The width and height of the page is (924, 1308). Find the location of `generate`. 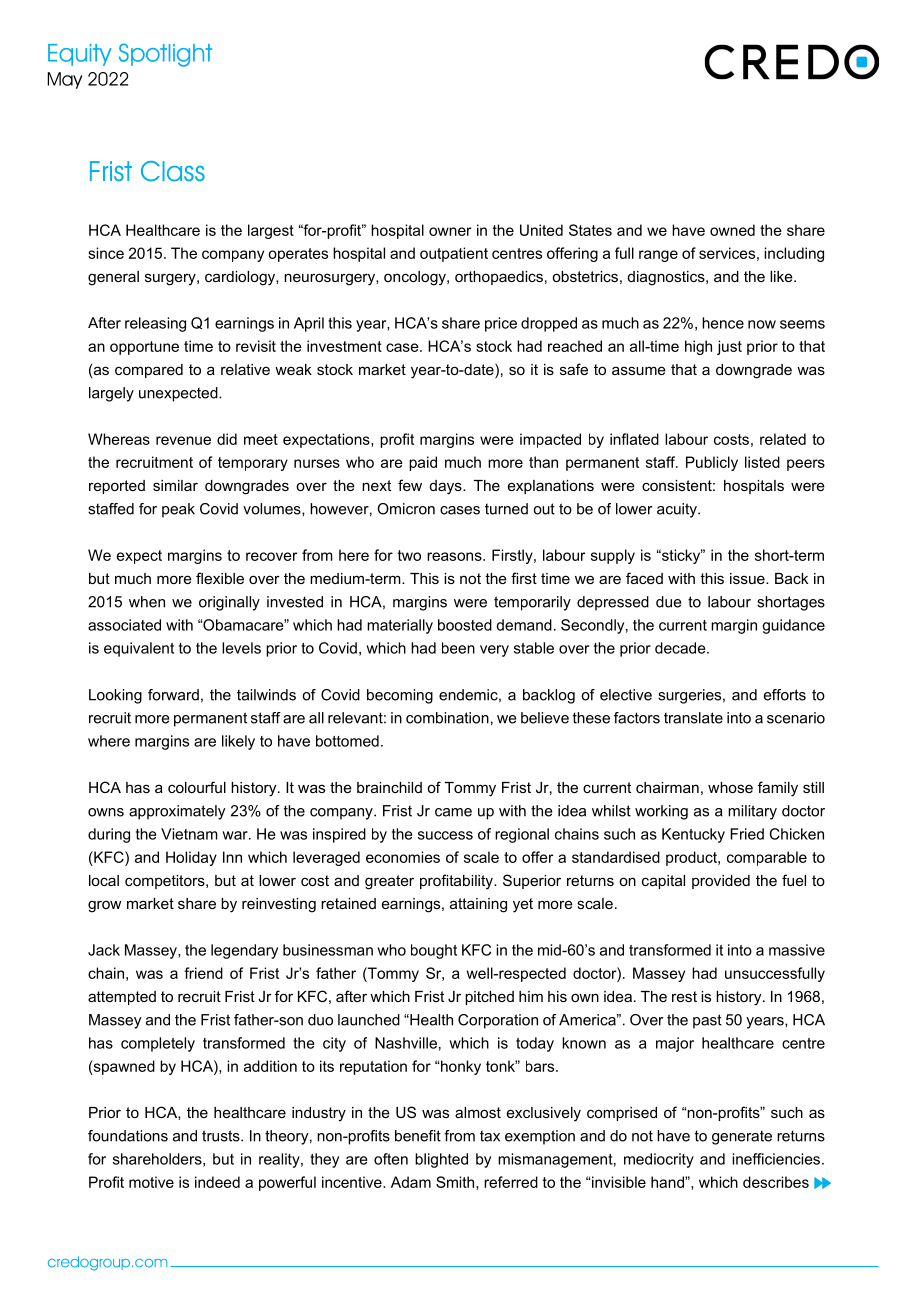

generate is located at coordinates (742, 1137).
